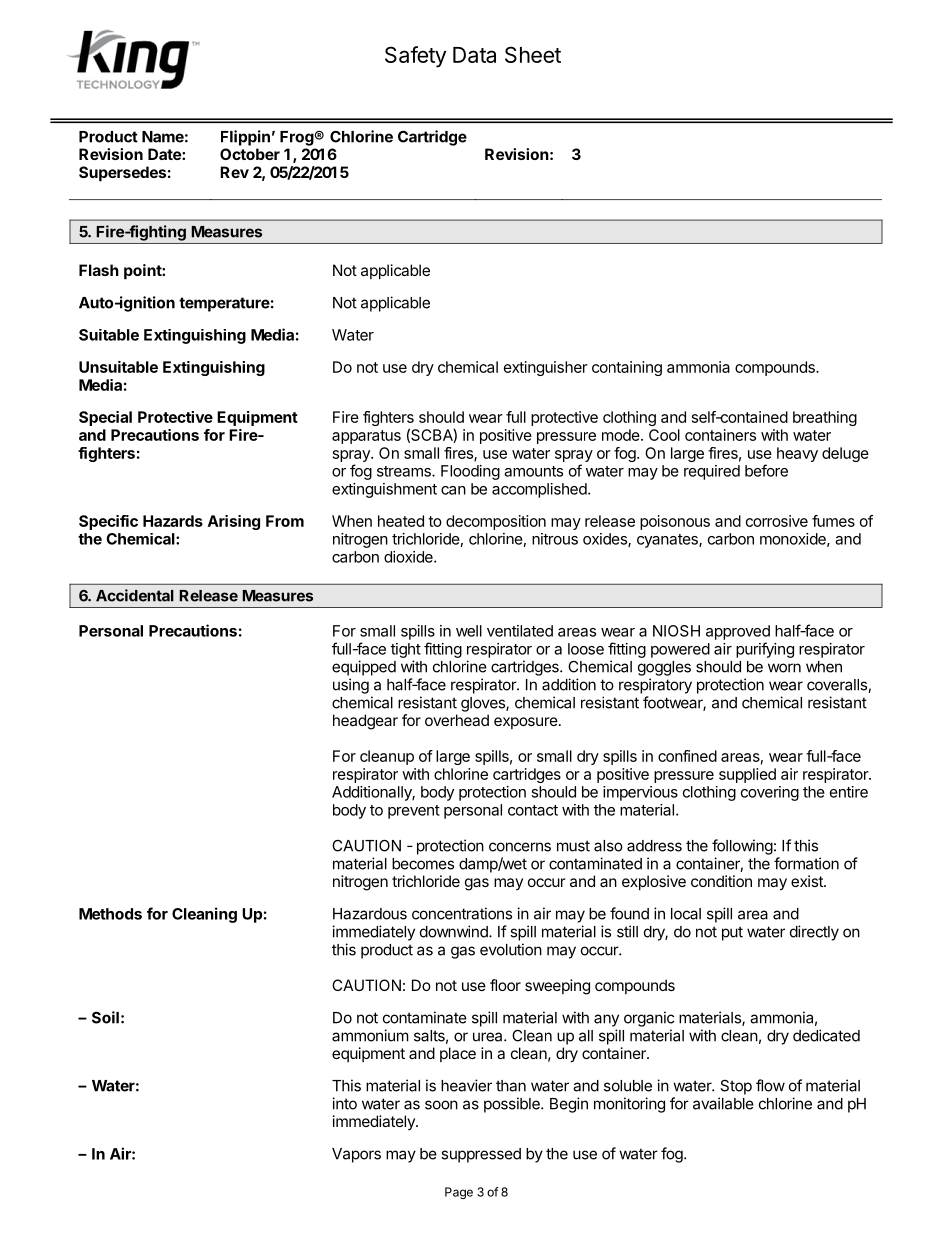 Image resolution: width=952 pixels, height=1233 pixels. What do you see at coordinates (245, 138) in the screenshot?
I see `Flippin` at bounding box center [245, 138].
